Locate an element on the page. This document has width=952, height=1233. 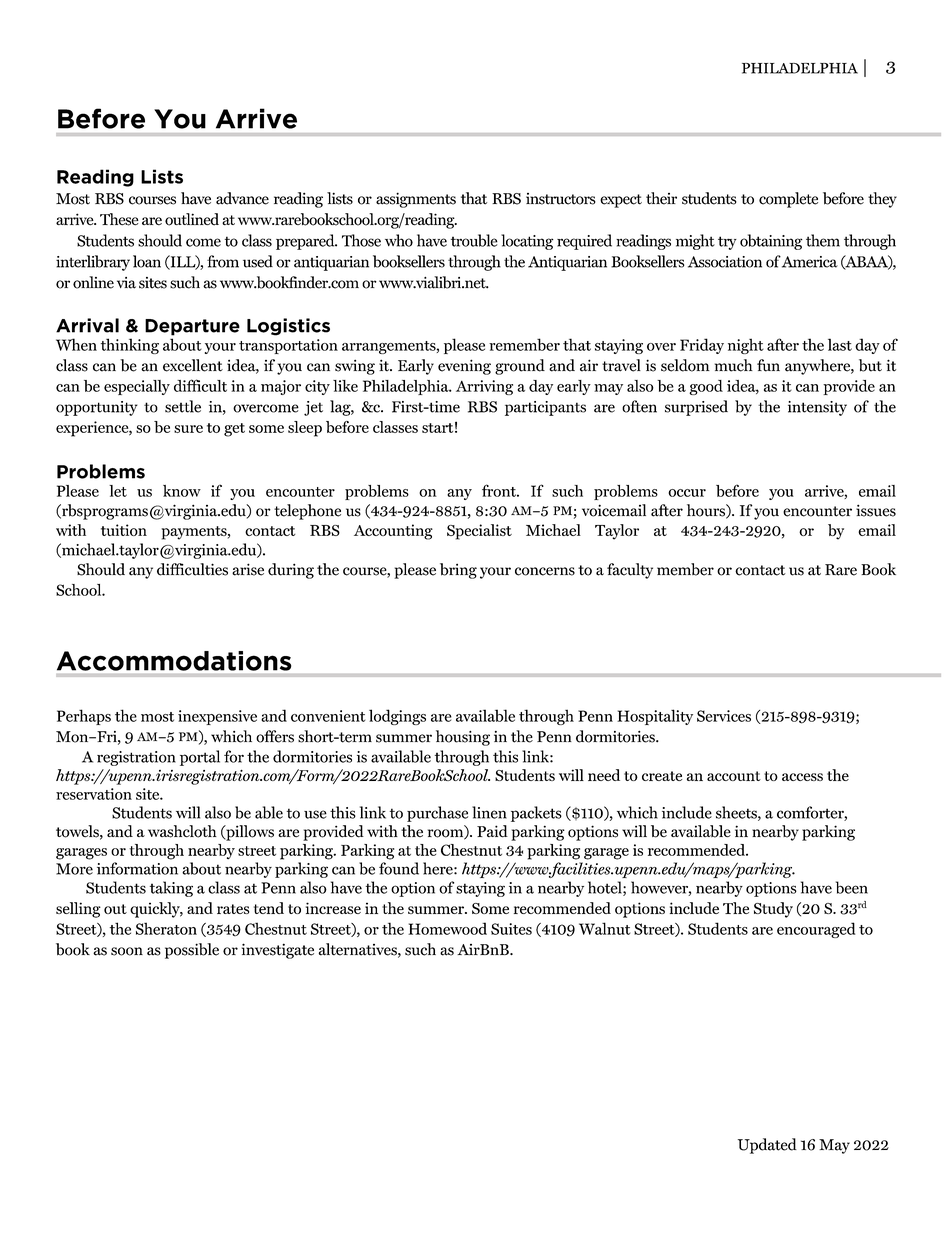
trouble is located at coordinates (474, 240).
